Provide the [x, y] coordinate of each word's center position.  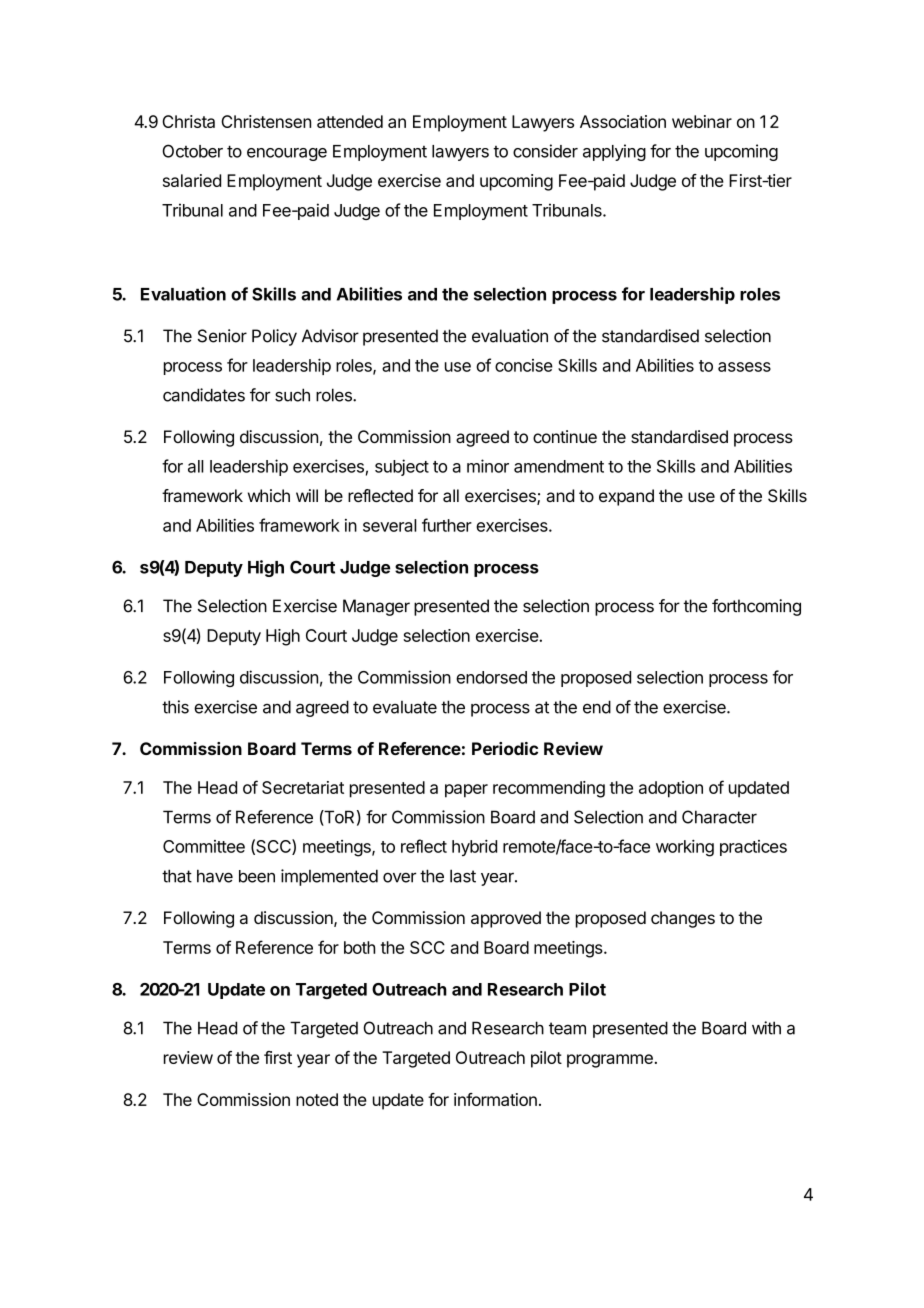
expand [626, 497]
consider [545, 151]
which [269, 495]
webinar [702, 121]
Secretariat [303, 787]
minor [488, 466]
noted [317, 1099]
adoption [671, 789]
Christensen [266, 121]
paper [466, 791]
